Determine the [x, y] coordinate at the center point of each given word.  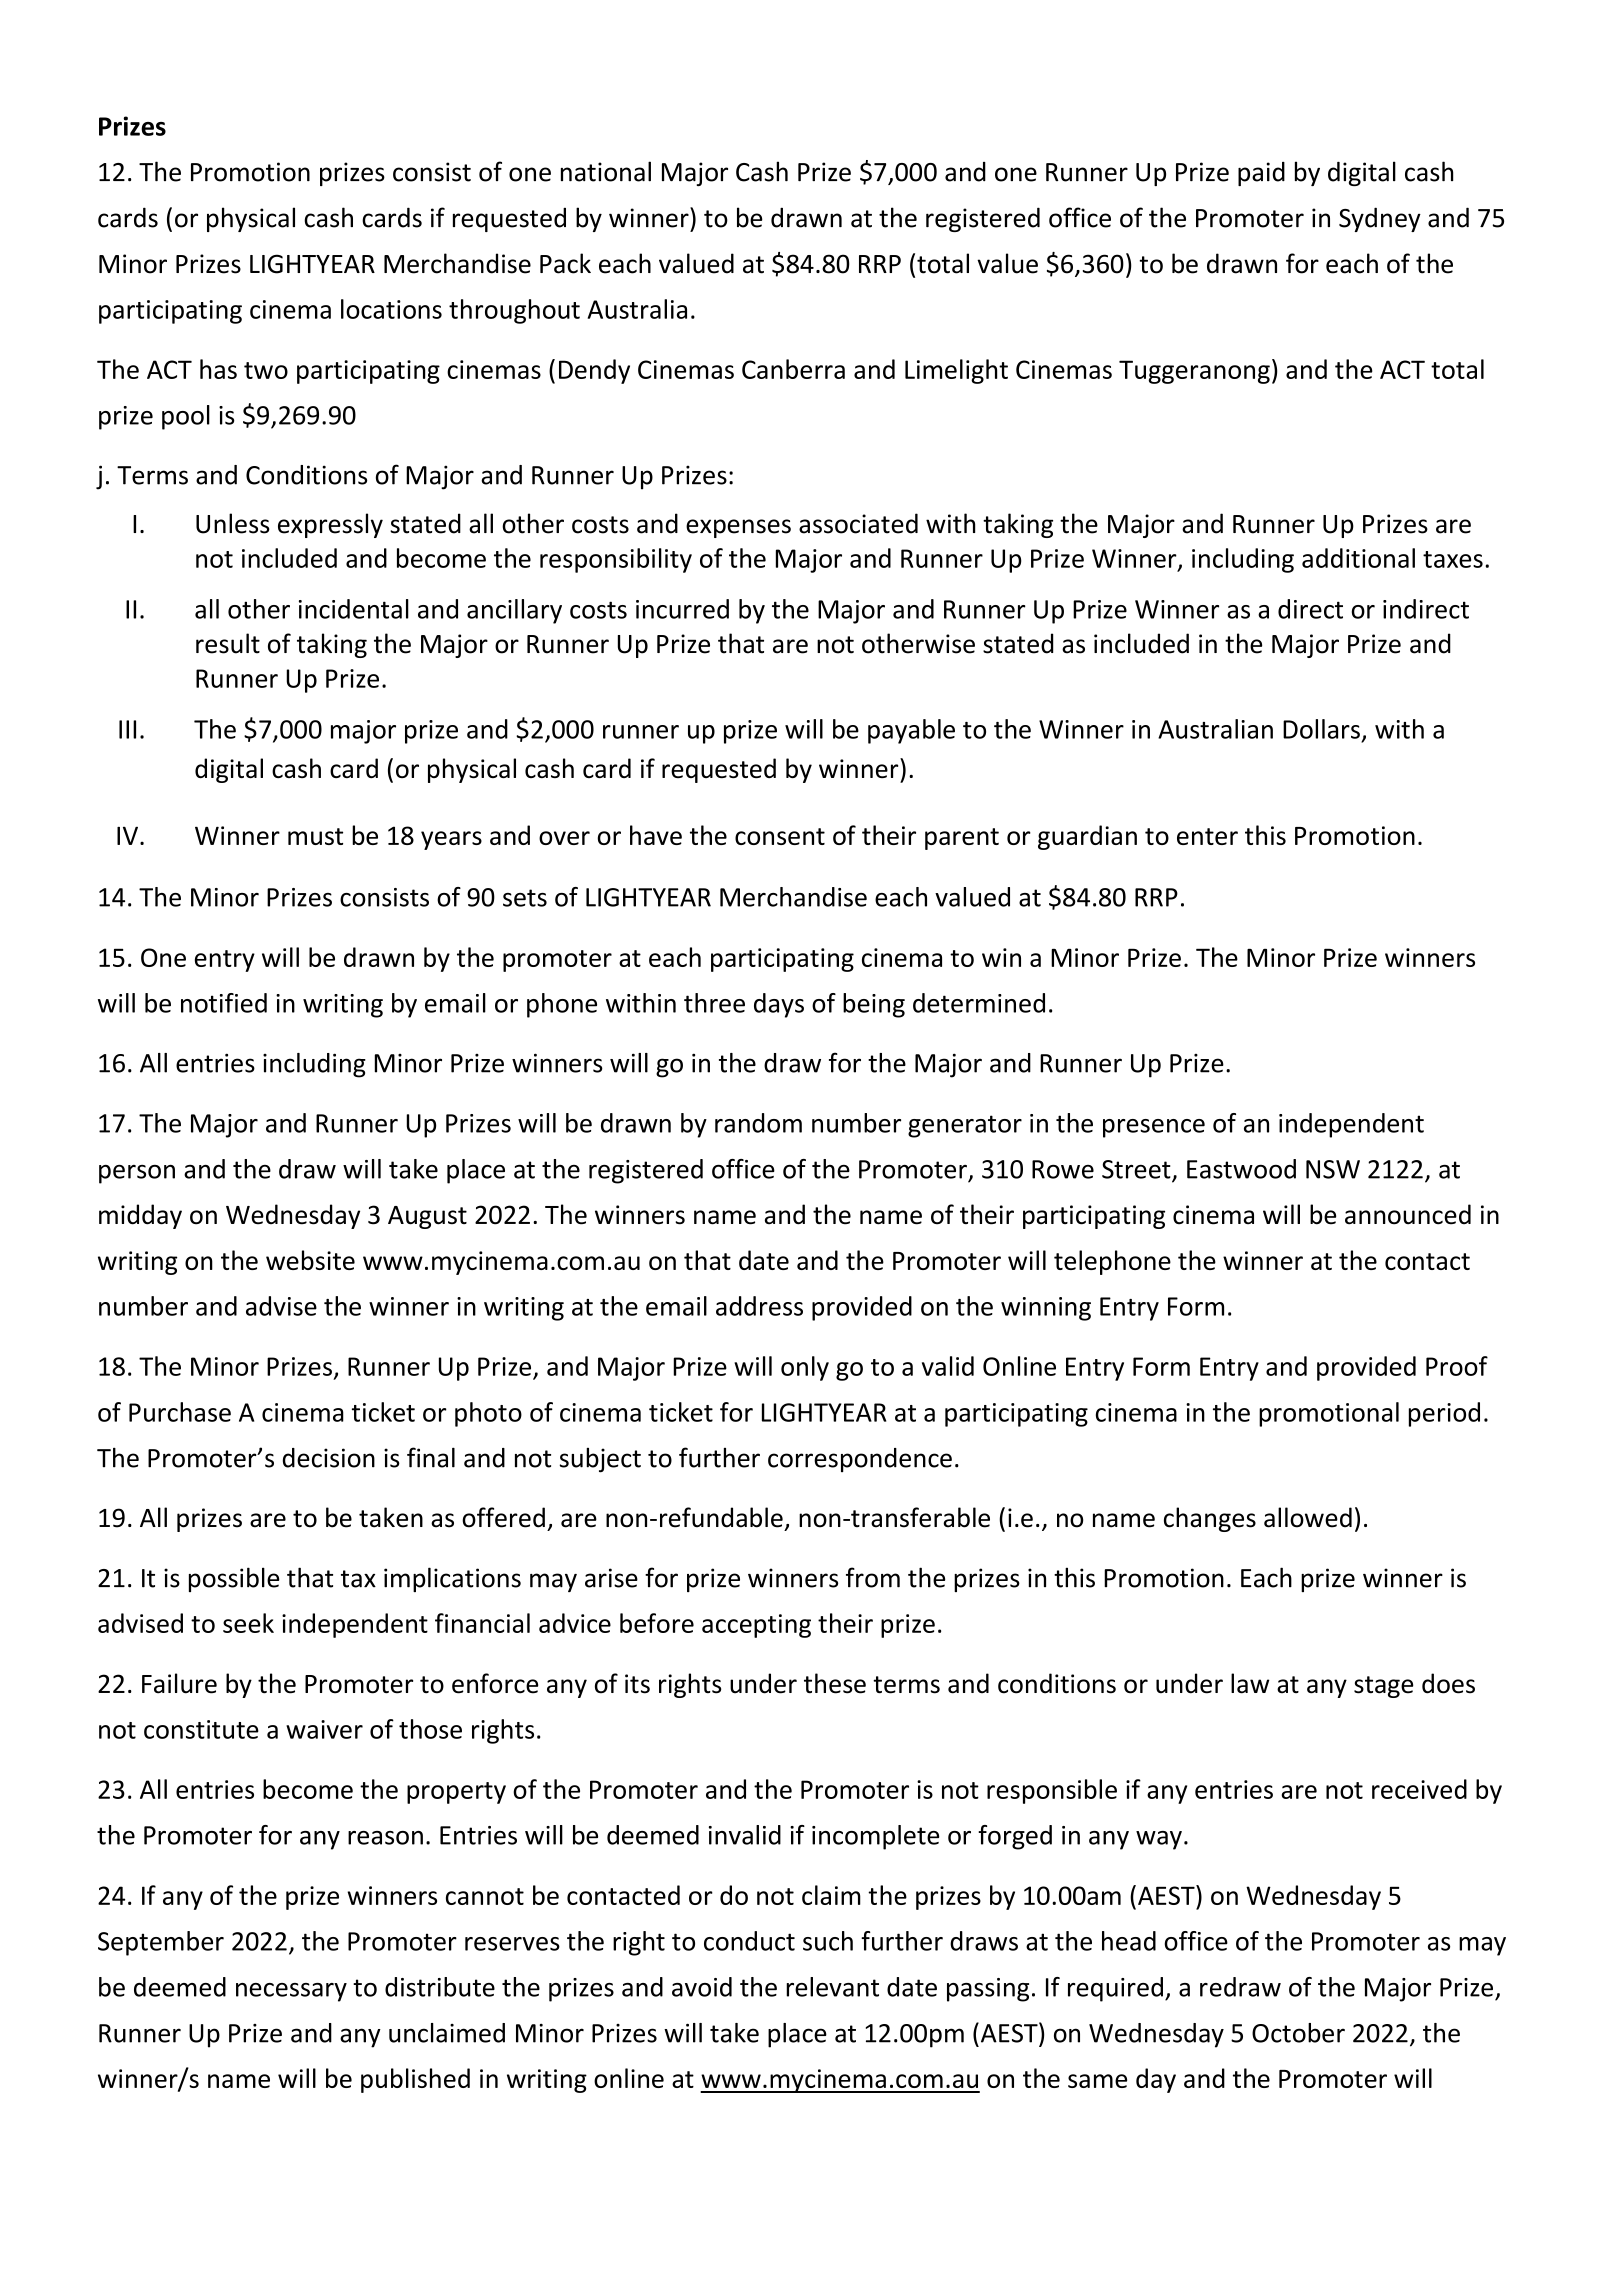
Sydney [1380, 219]
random [758, 1123]
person [137, 1174]
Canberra [793, 369]
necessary [291, 1992]
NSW [1333, 1169]
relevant [832, 1987]
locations [391, 309]
